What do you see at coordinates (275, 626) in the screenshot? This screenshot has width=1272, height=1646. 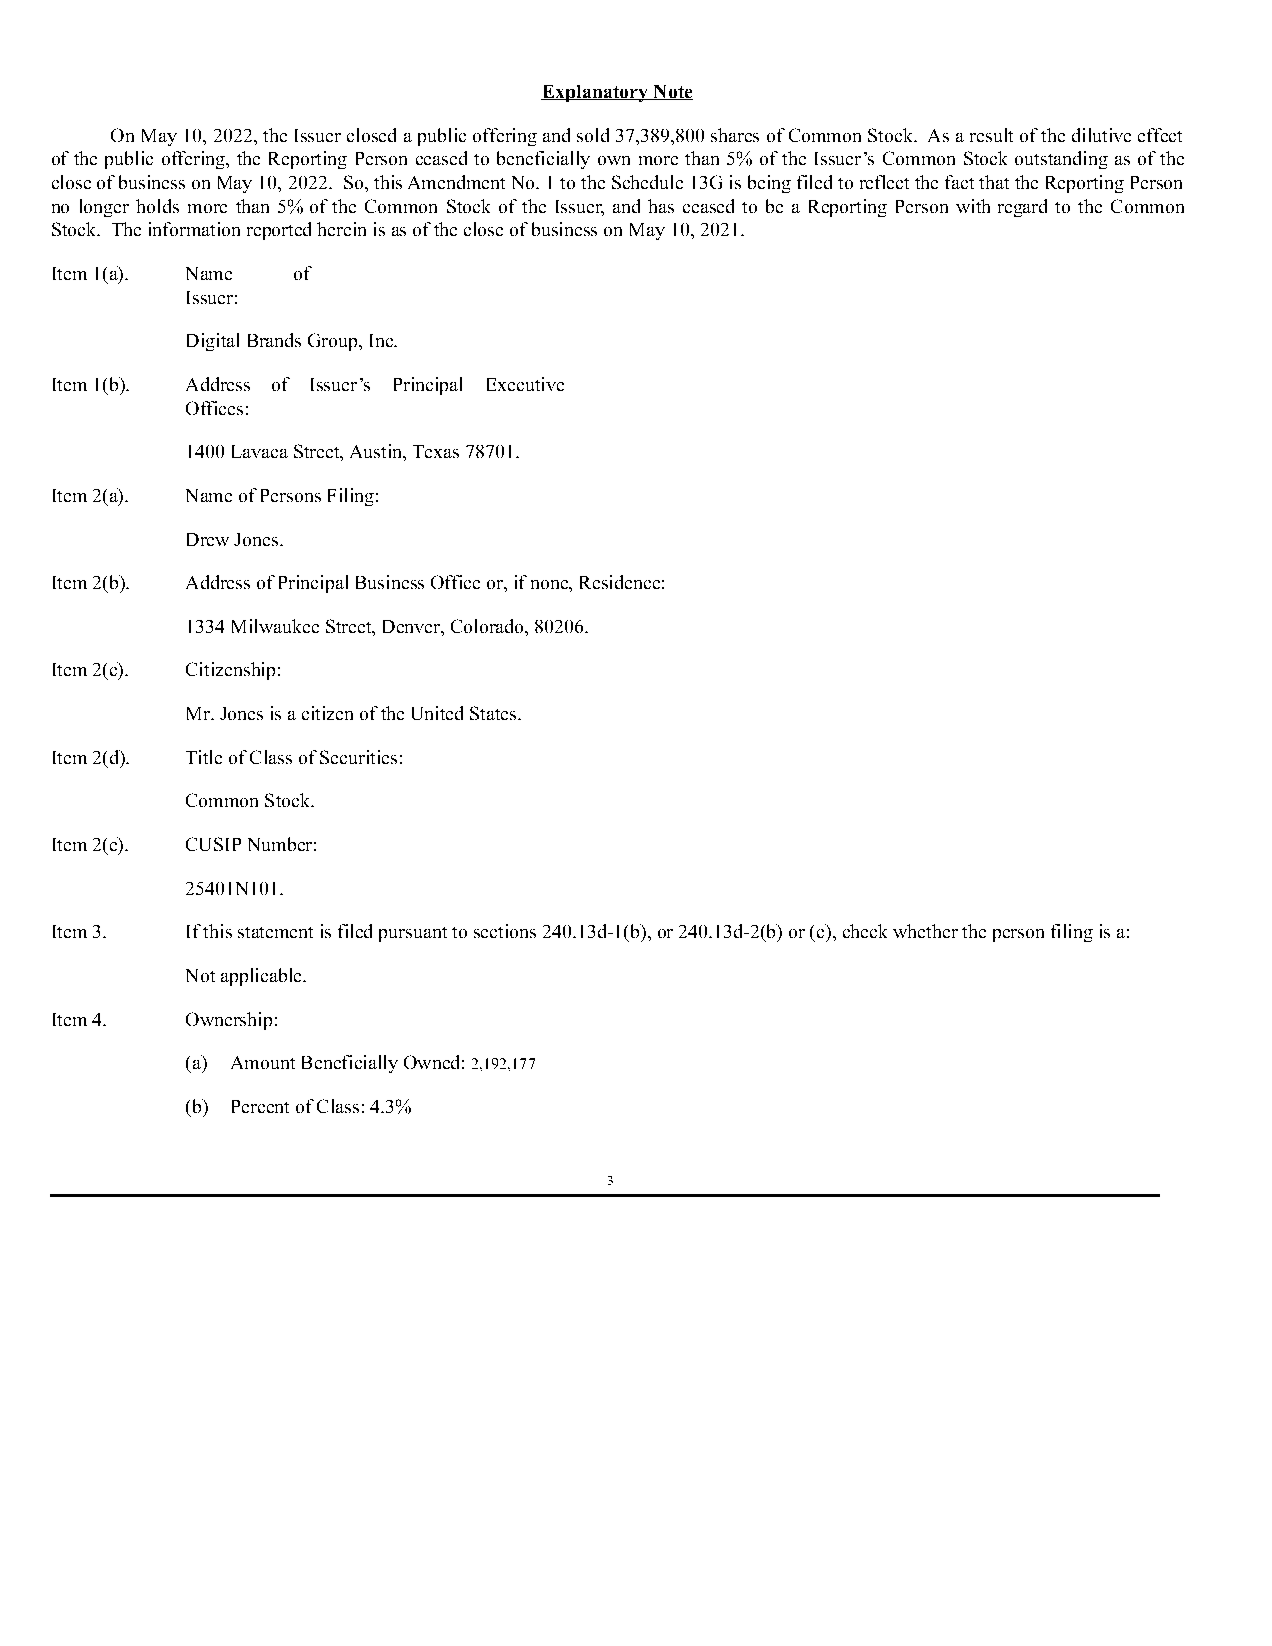 I see `Milwaukee` at bounding box center [275, 626].
